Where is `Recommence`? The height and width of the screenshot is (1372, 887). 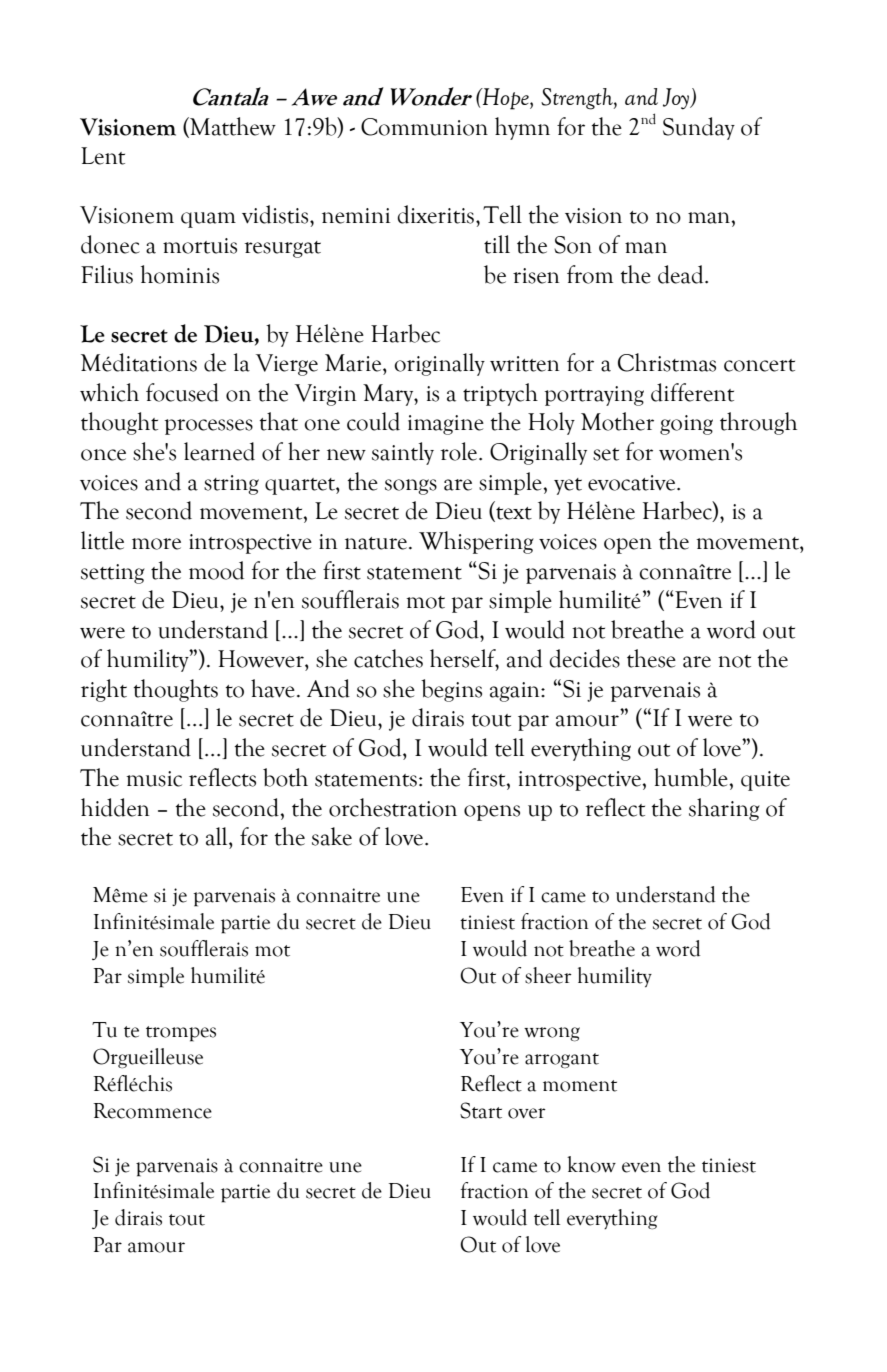
Recommence is located at coordinates (152, 1111).
